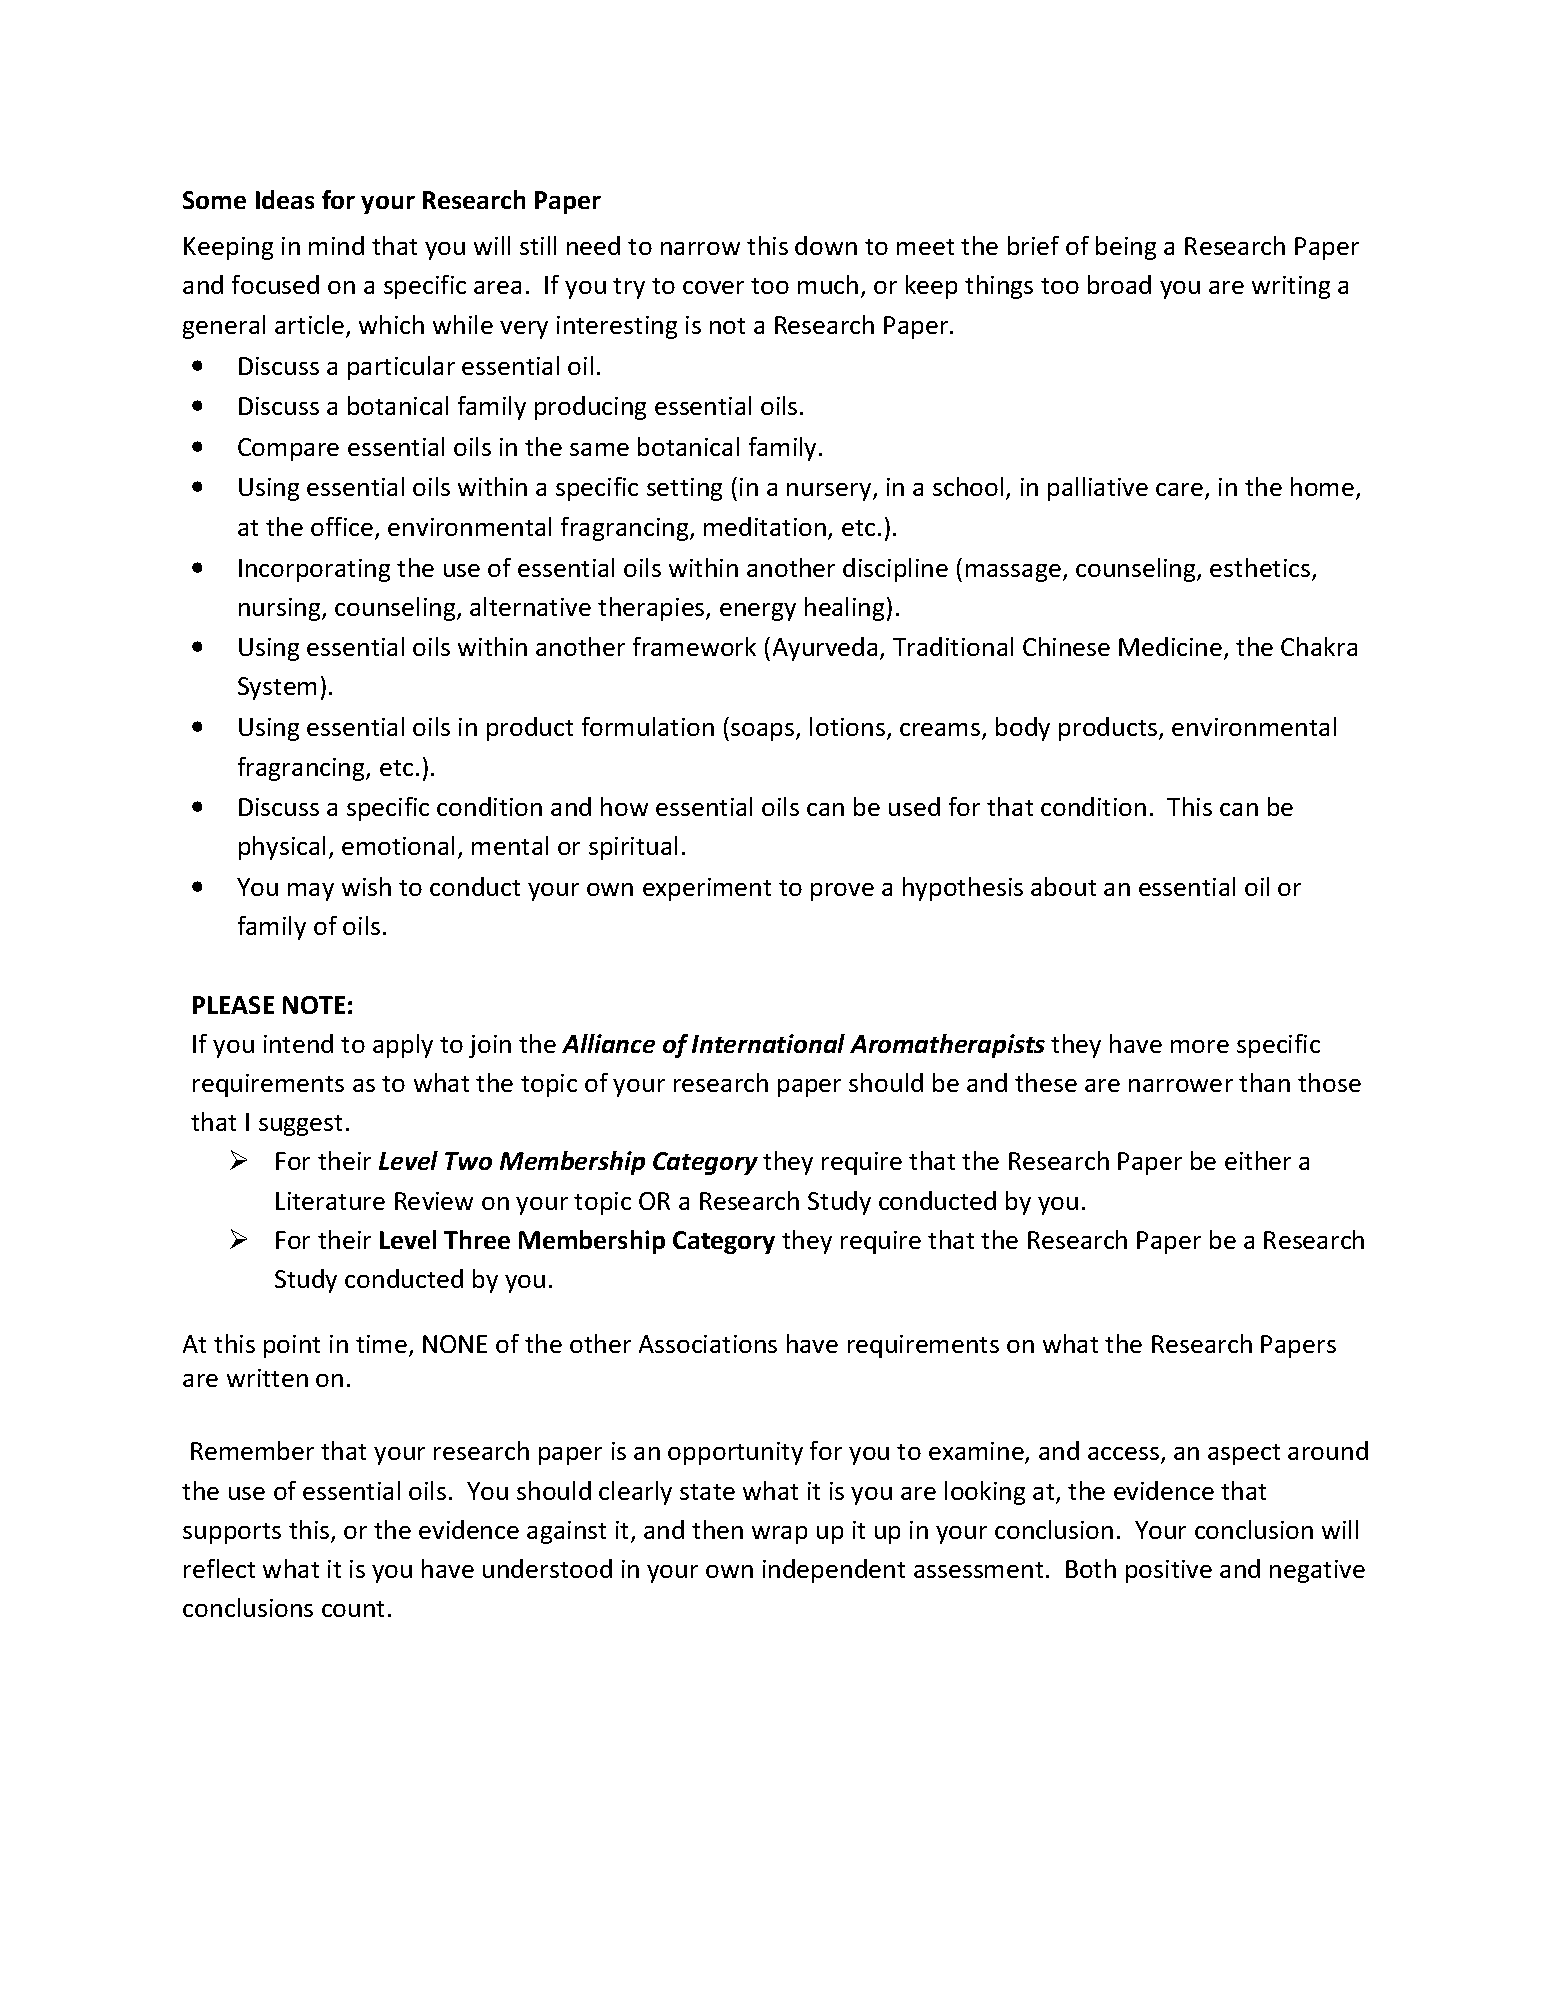  What do you see at coordinates (1258, 1160) in the screenshot?
I see `either` at bounding box center [1258, 1160].
